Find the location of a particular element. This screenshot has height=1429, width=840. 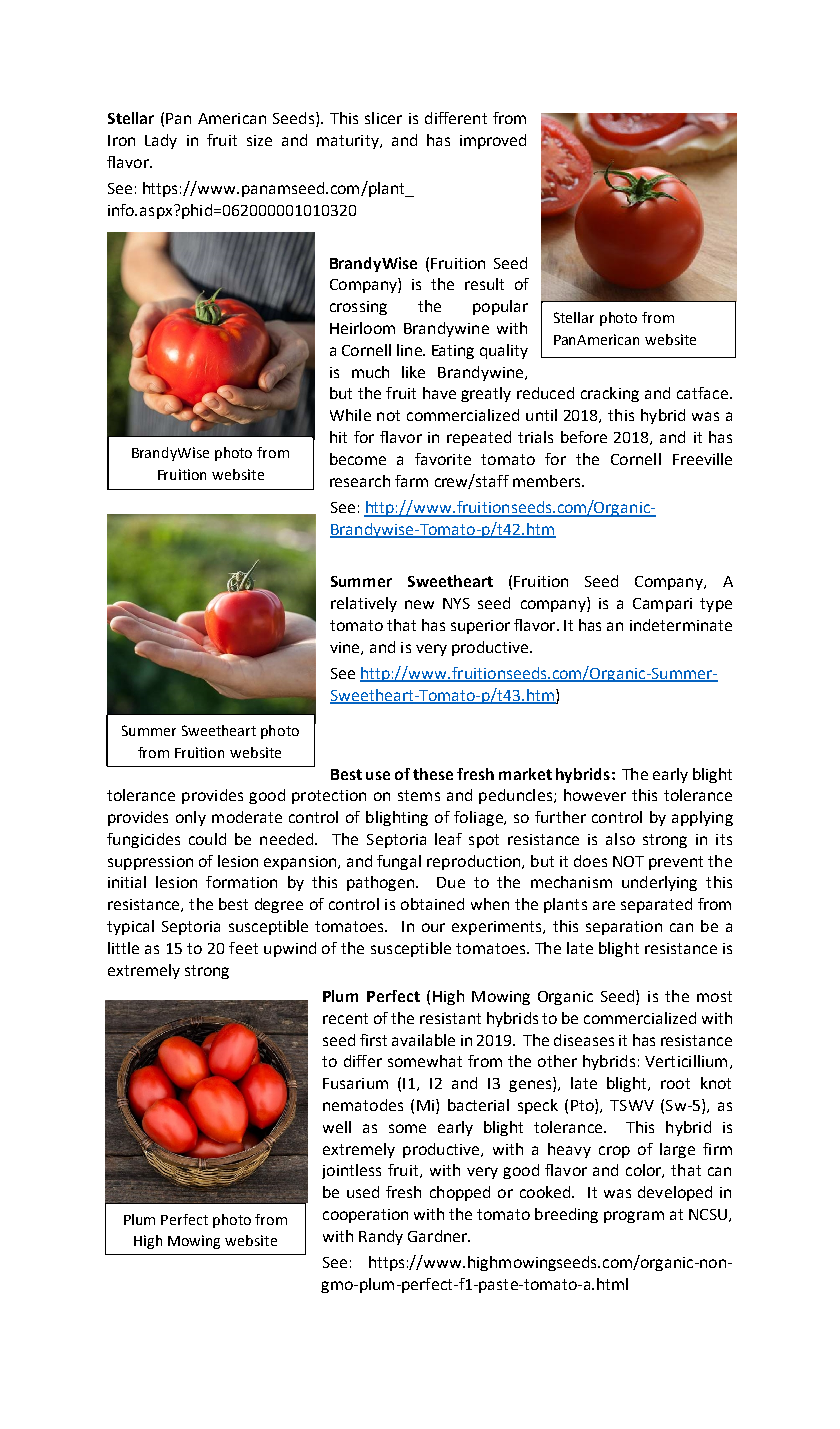

farm is located at coordinates (411, 481).
